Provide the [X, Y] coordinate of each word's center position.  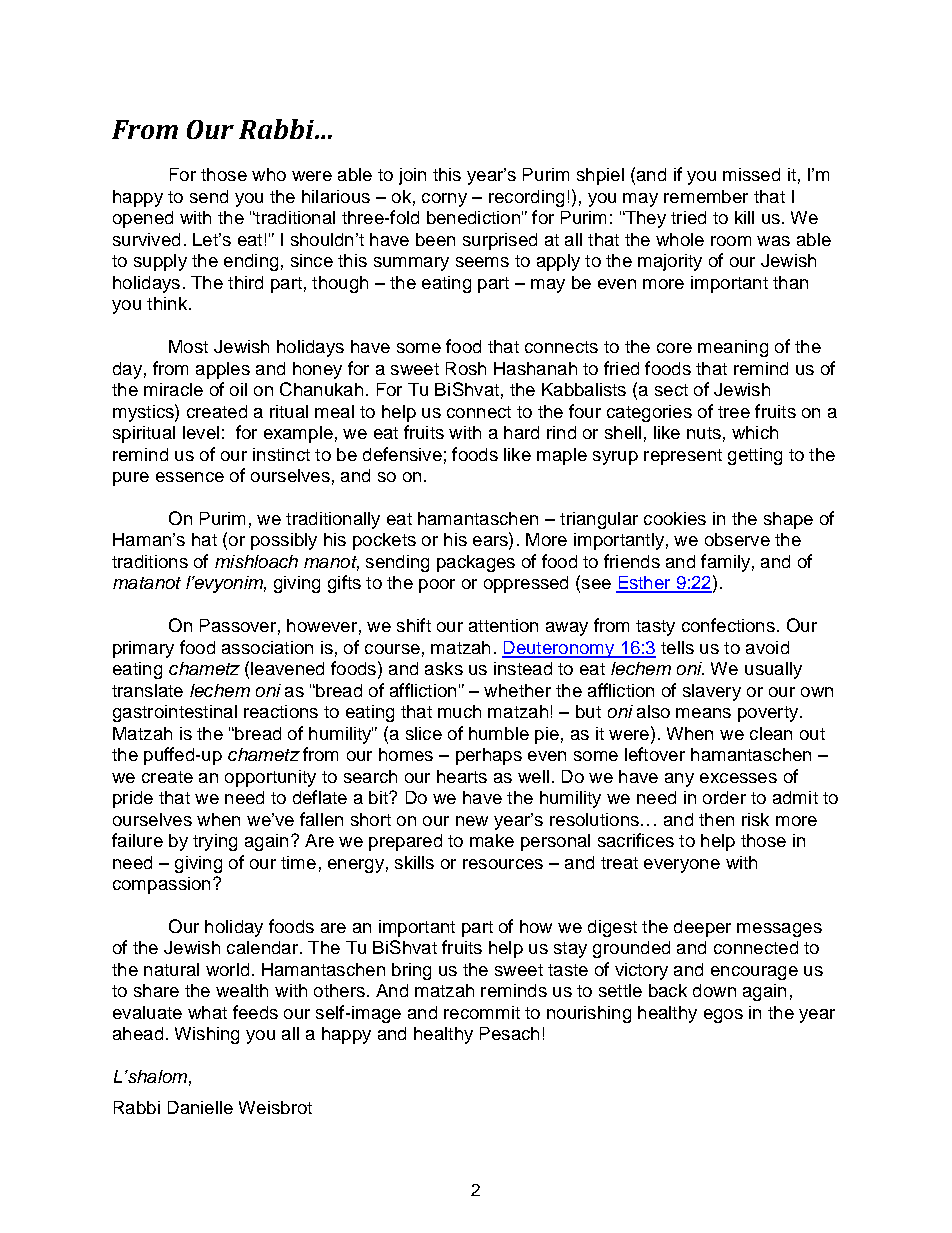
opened [143, 219]
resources [503, 864]
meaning [733, 348]
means [703, 713]
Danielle [200, 1107]
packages [476, 563]
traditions [150, 561]
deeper [702, 928]
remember [706, 196]
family [725, 563]
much [459, 711]
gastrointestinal [175, 713]
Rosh [466, 368]
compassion [161, 885]
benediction [473, 217]
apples [223, 370]
